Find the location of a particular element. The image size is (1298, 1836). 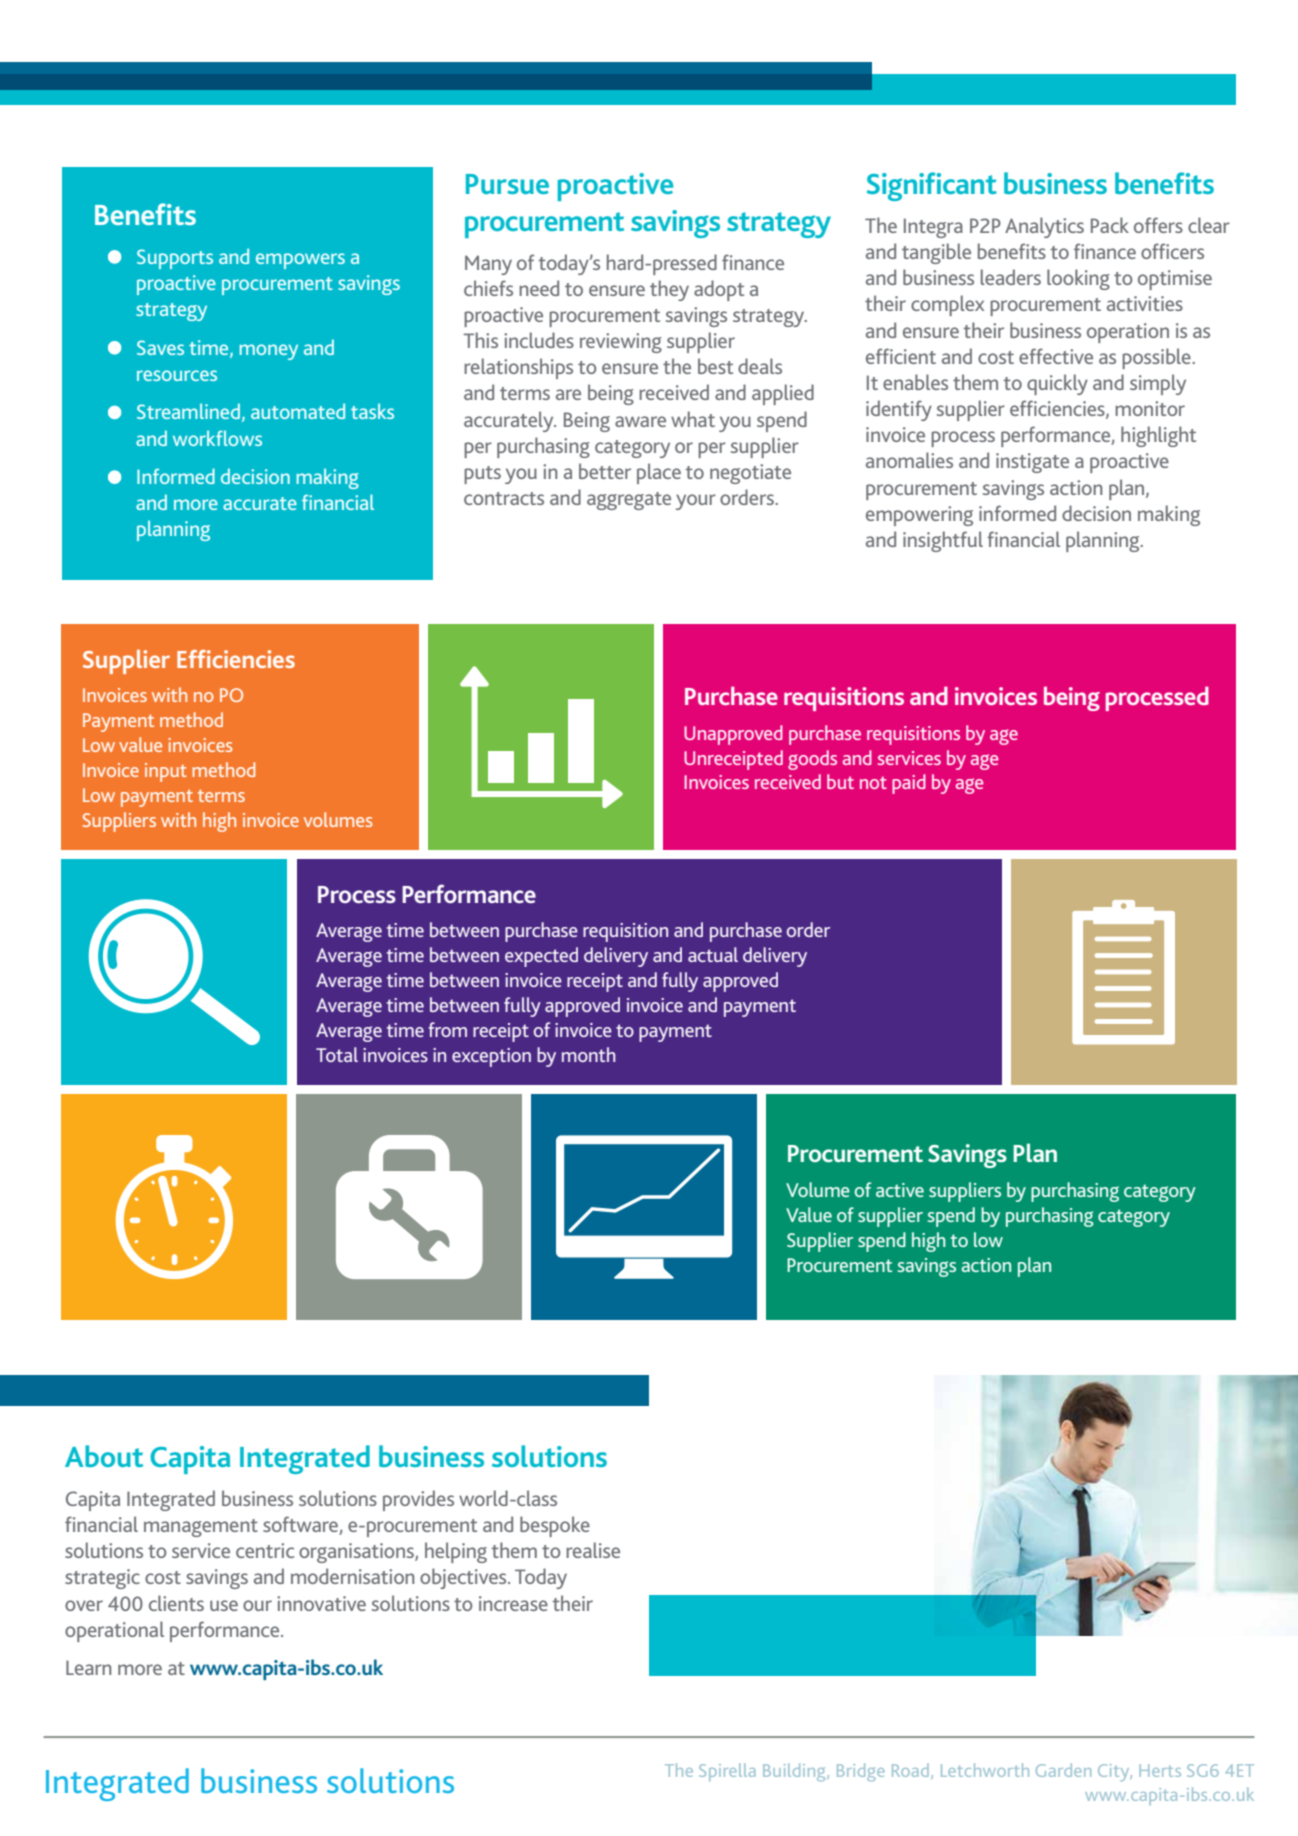

Supports is located at coordinates (175, 259).
